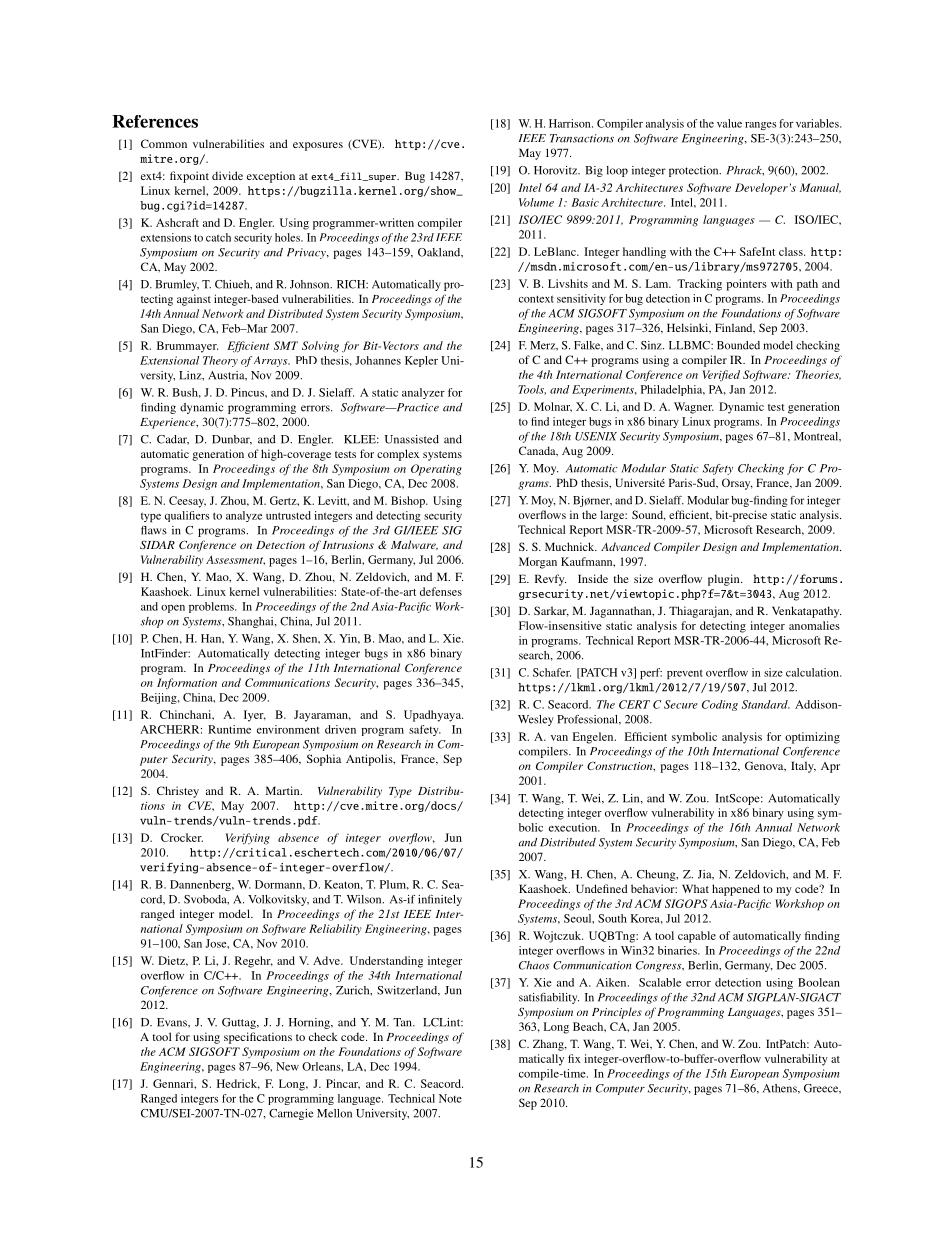 This screenshot has height=1233, width=952. Describe the element at coordinates (450, 1098) in the screenshot. I see `Note` at that location.
